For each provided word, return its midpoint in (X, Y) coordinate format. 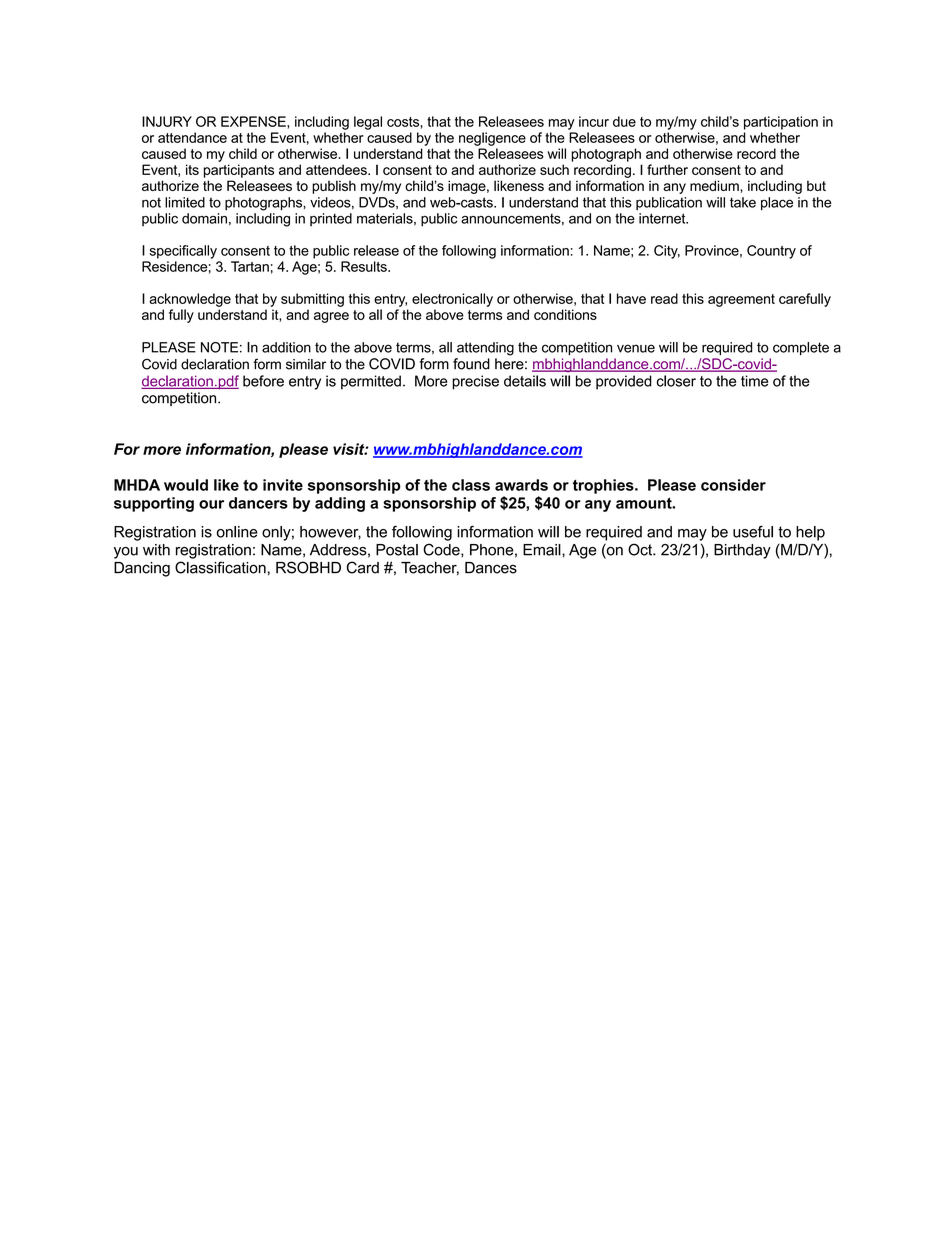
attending (485, 349)
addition (286, 347)
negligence (492, 139)
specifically (183, 252)
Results (365, 266)
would (186, 485)
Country (771, 252)
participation (781, 123)
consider (733, 485)
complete (801, 348)
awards (521, 485)
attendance (192, 137)
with (156, 550)
